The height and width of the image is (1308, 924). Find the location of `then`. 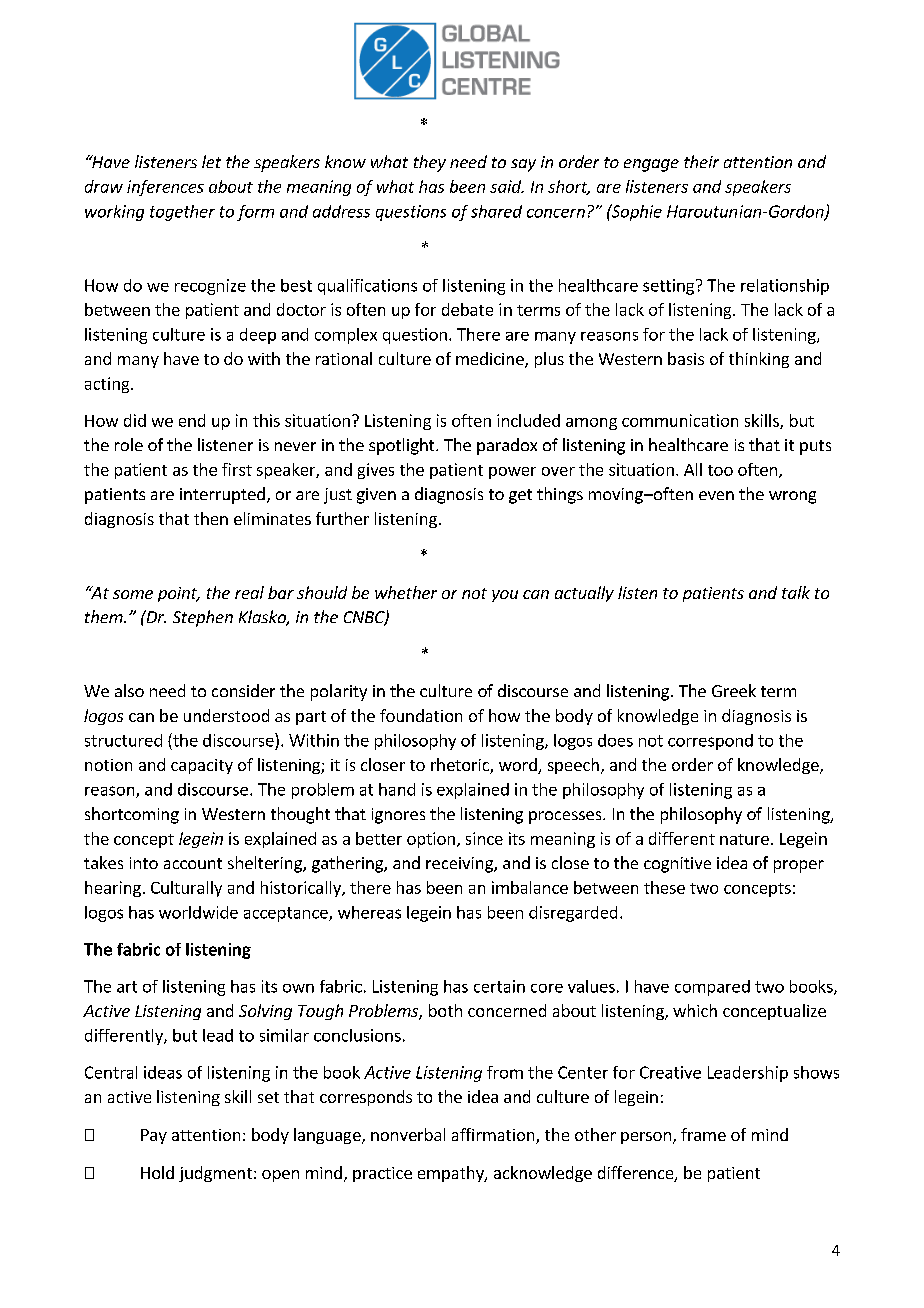

then is located at coordinates (211, 518).
